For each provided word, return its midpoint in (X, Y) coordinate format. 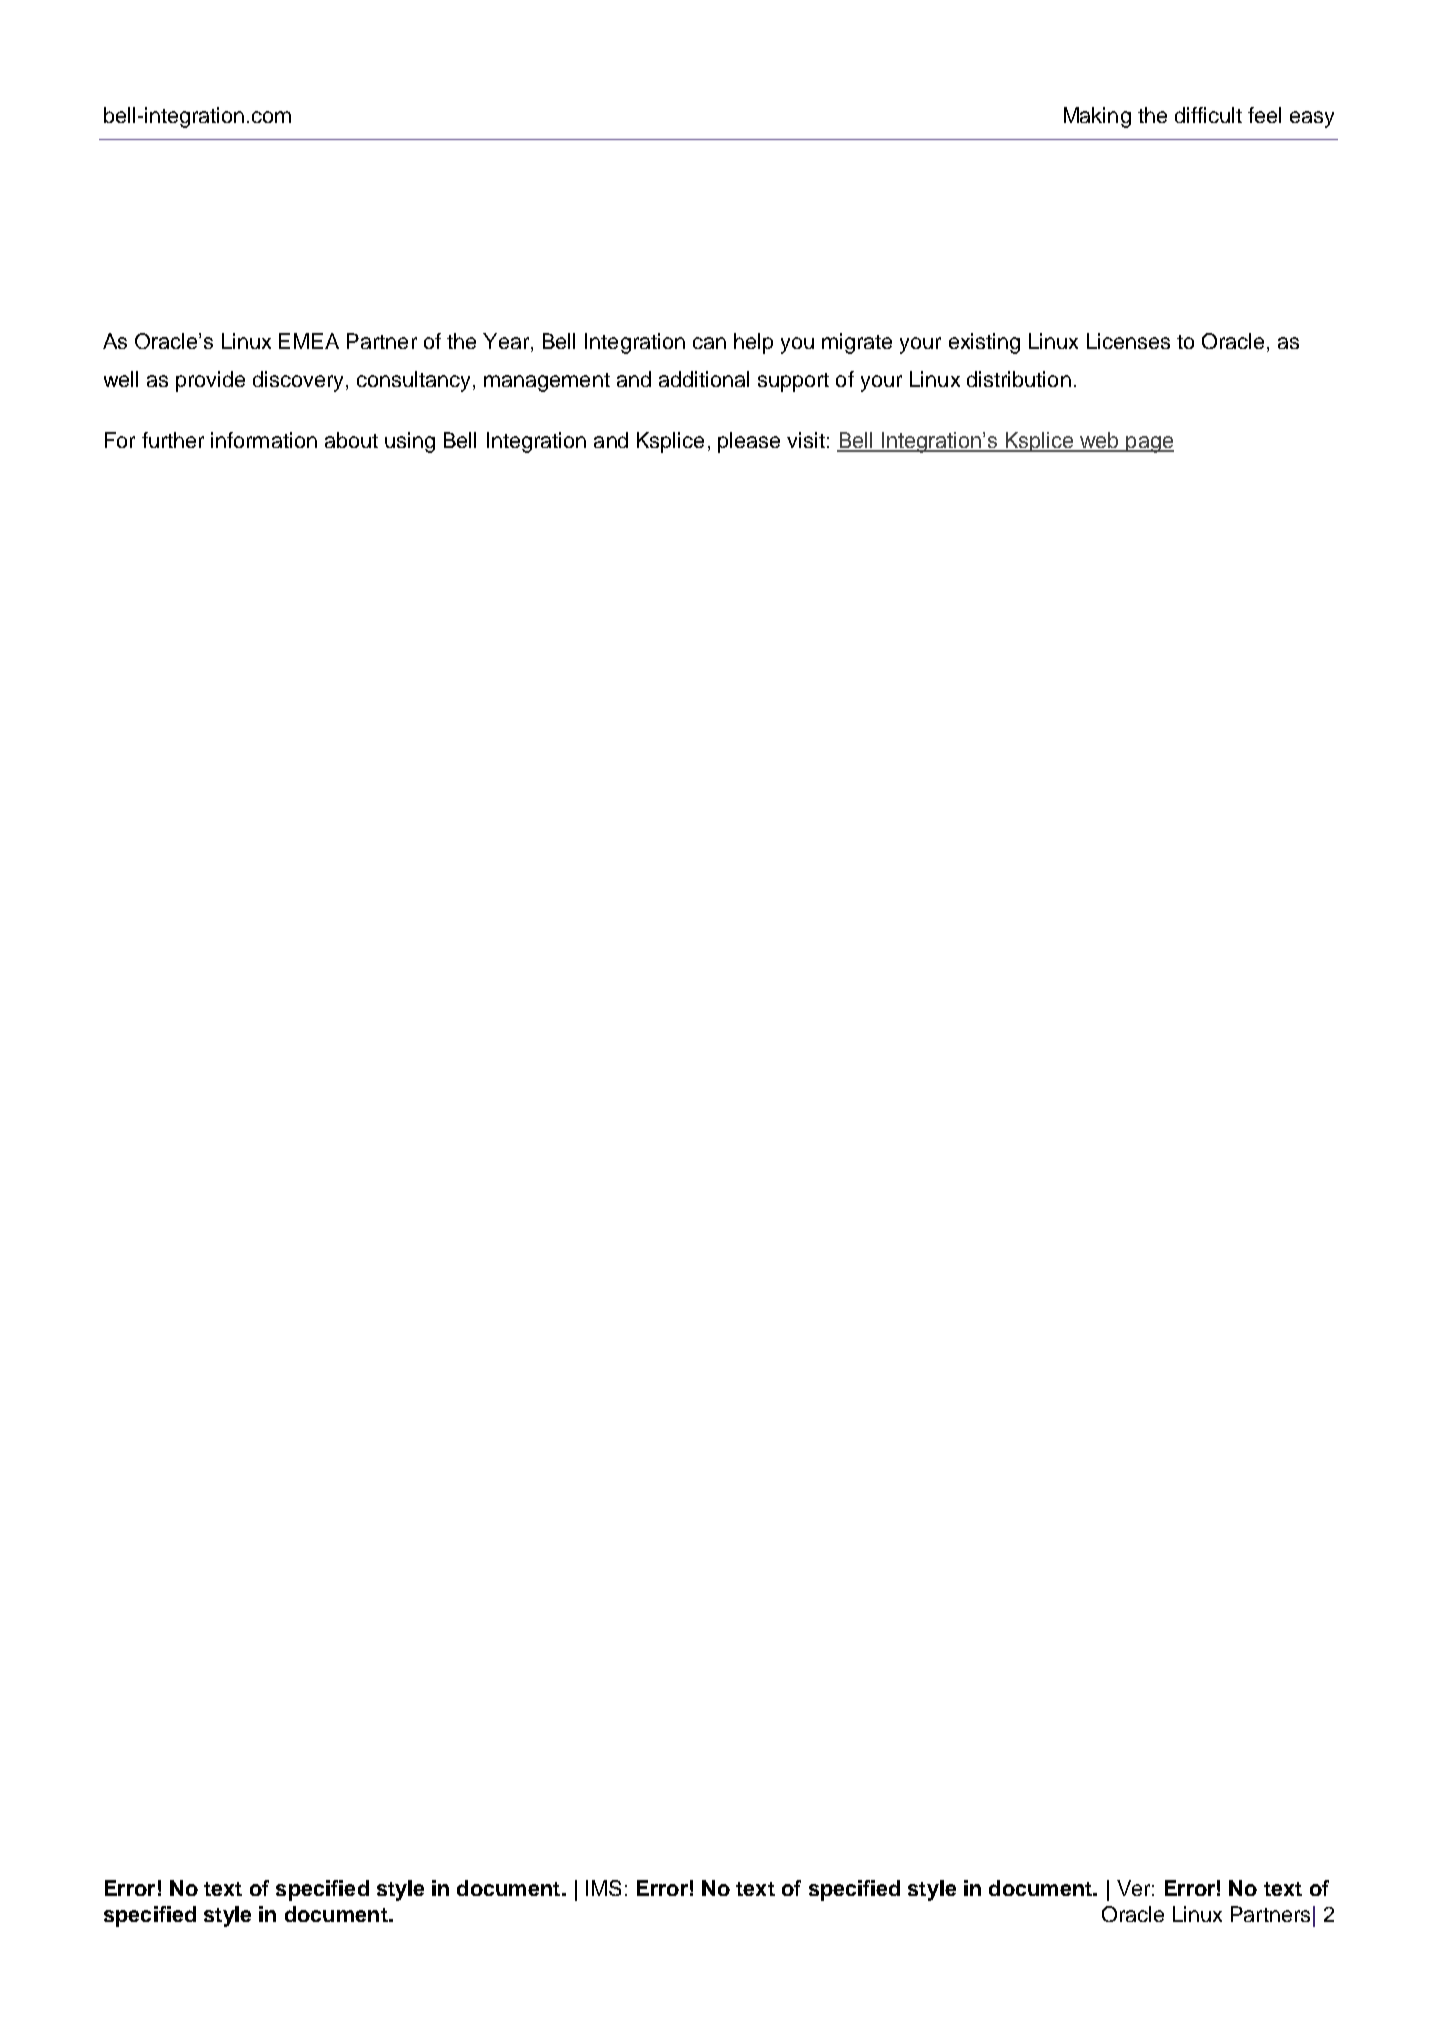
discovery (300, 381)
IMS (603, 1888)
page (1149, 444)
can (709, 343)
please (749, 442)
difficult (1208, 115)
